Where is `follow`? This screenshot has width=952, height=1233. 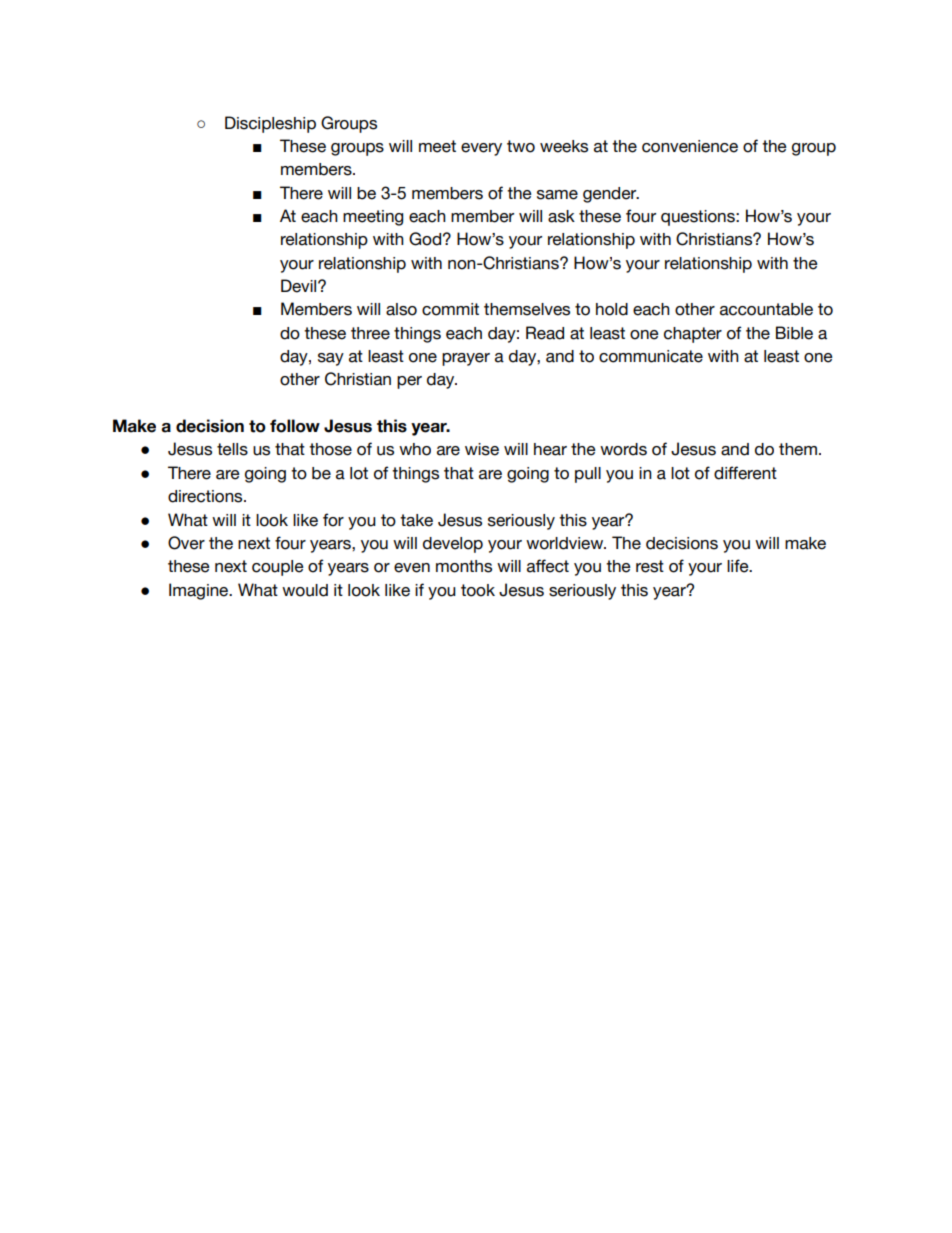 follow is located at coordinates (295, 426).
